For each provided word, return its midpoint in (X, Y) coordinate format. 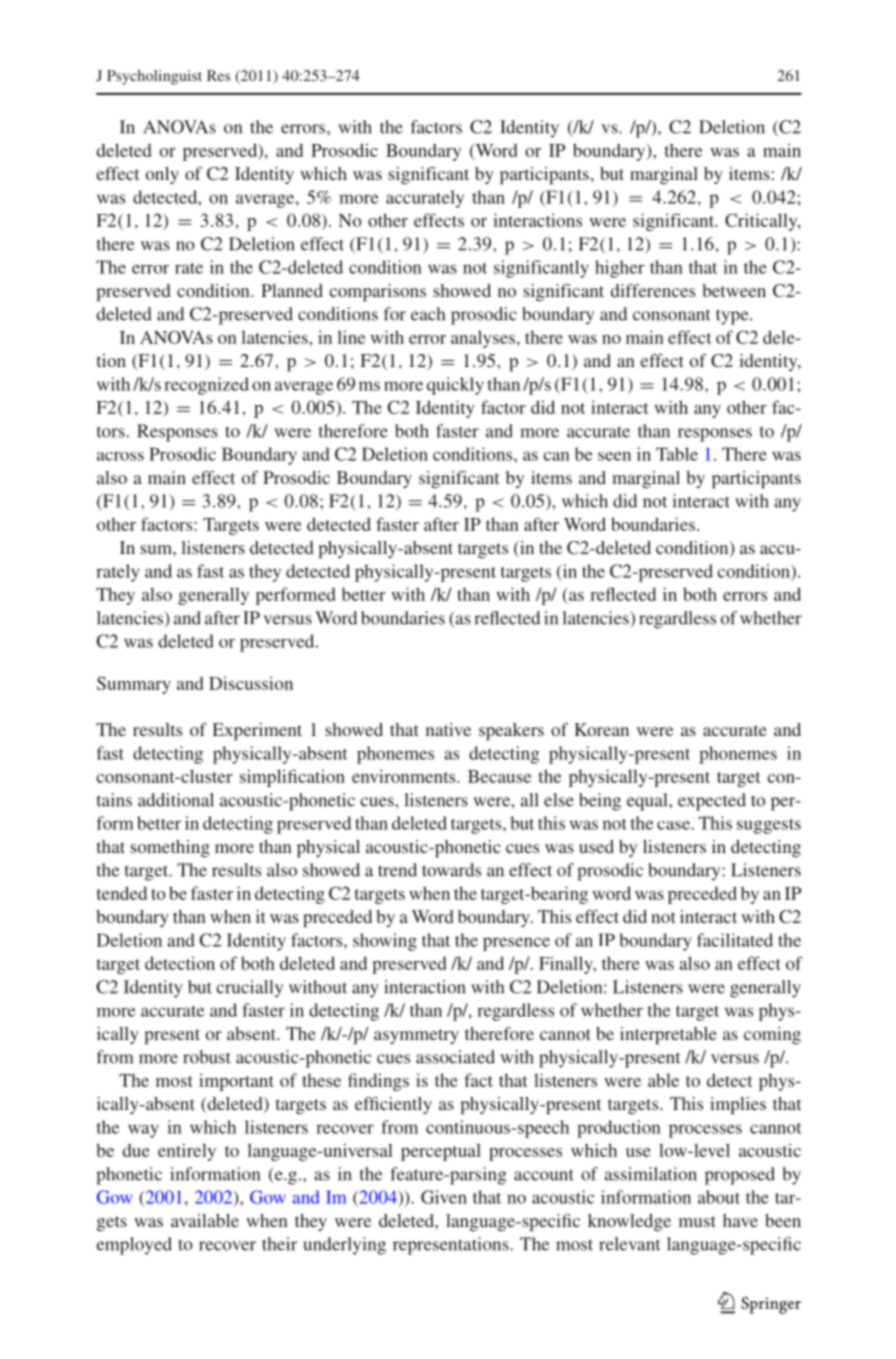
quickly (455, 386)
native (448, 729)
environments (405, 776)
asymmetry (416, 1036)
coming (772, 1035)
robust (207, 1057)
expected (712, 802)
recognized (206, 386)
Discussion (251, 683)
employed (134, 1246)
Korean (601, 729)
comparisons (378, 292)
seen (614, 456)
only (162, 175)
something (170, 848)
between (734, 290)
